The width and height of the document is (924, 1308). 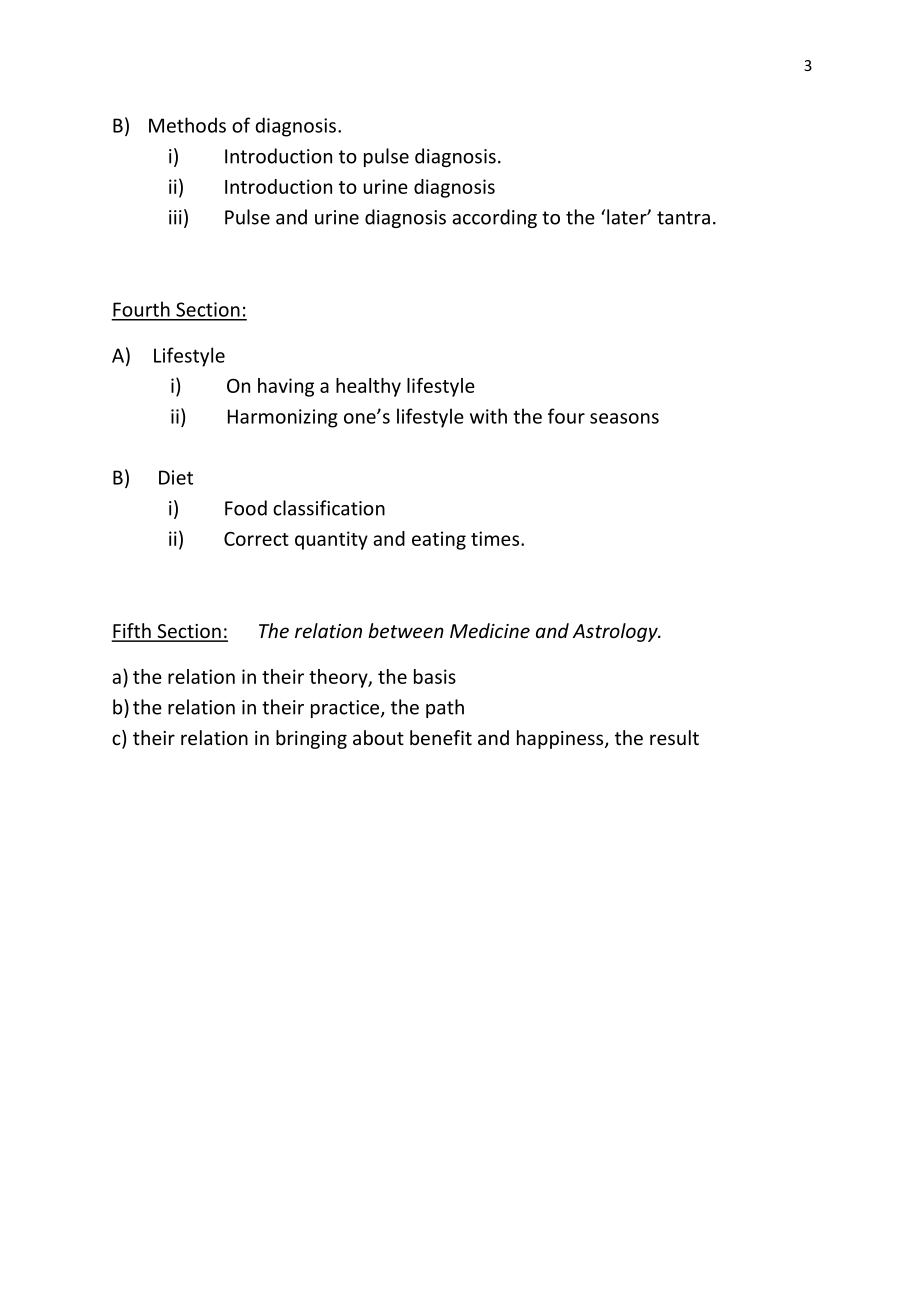 What do you see at coordinates (674, 737) in the document?
I see `result` at bounding box center [674, 737].
